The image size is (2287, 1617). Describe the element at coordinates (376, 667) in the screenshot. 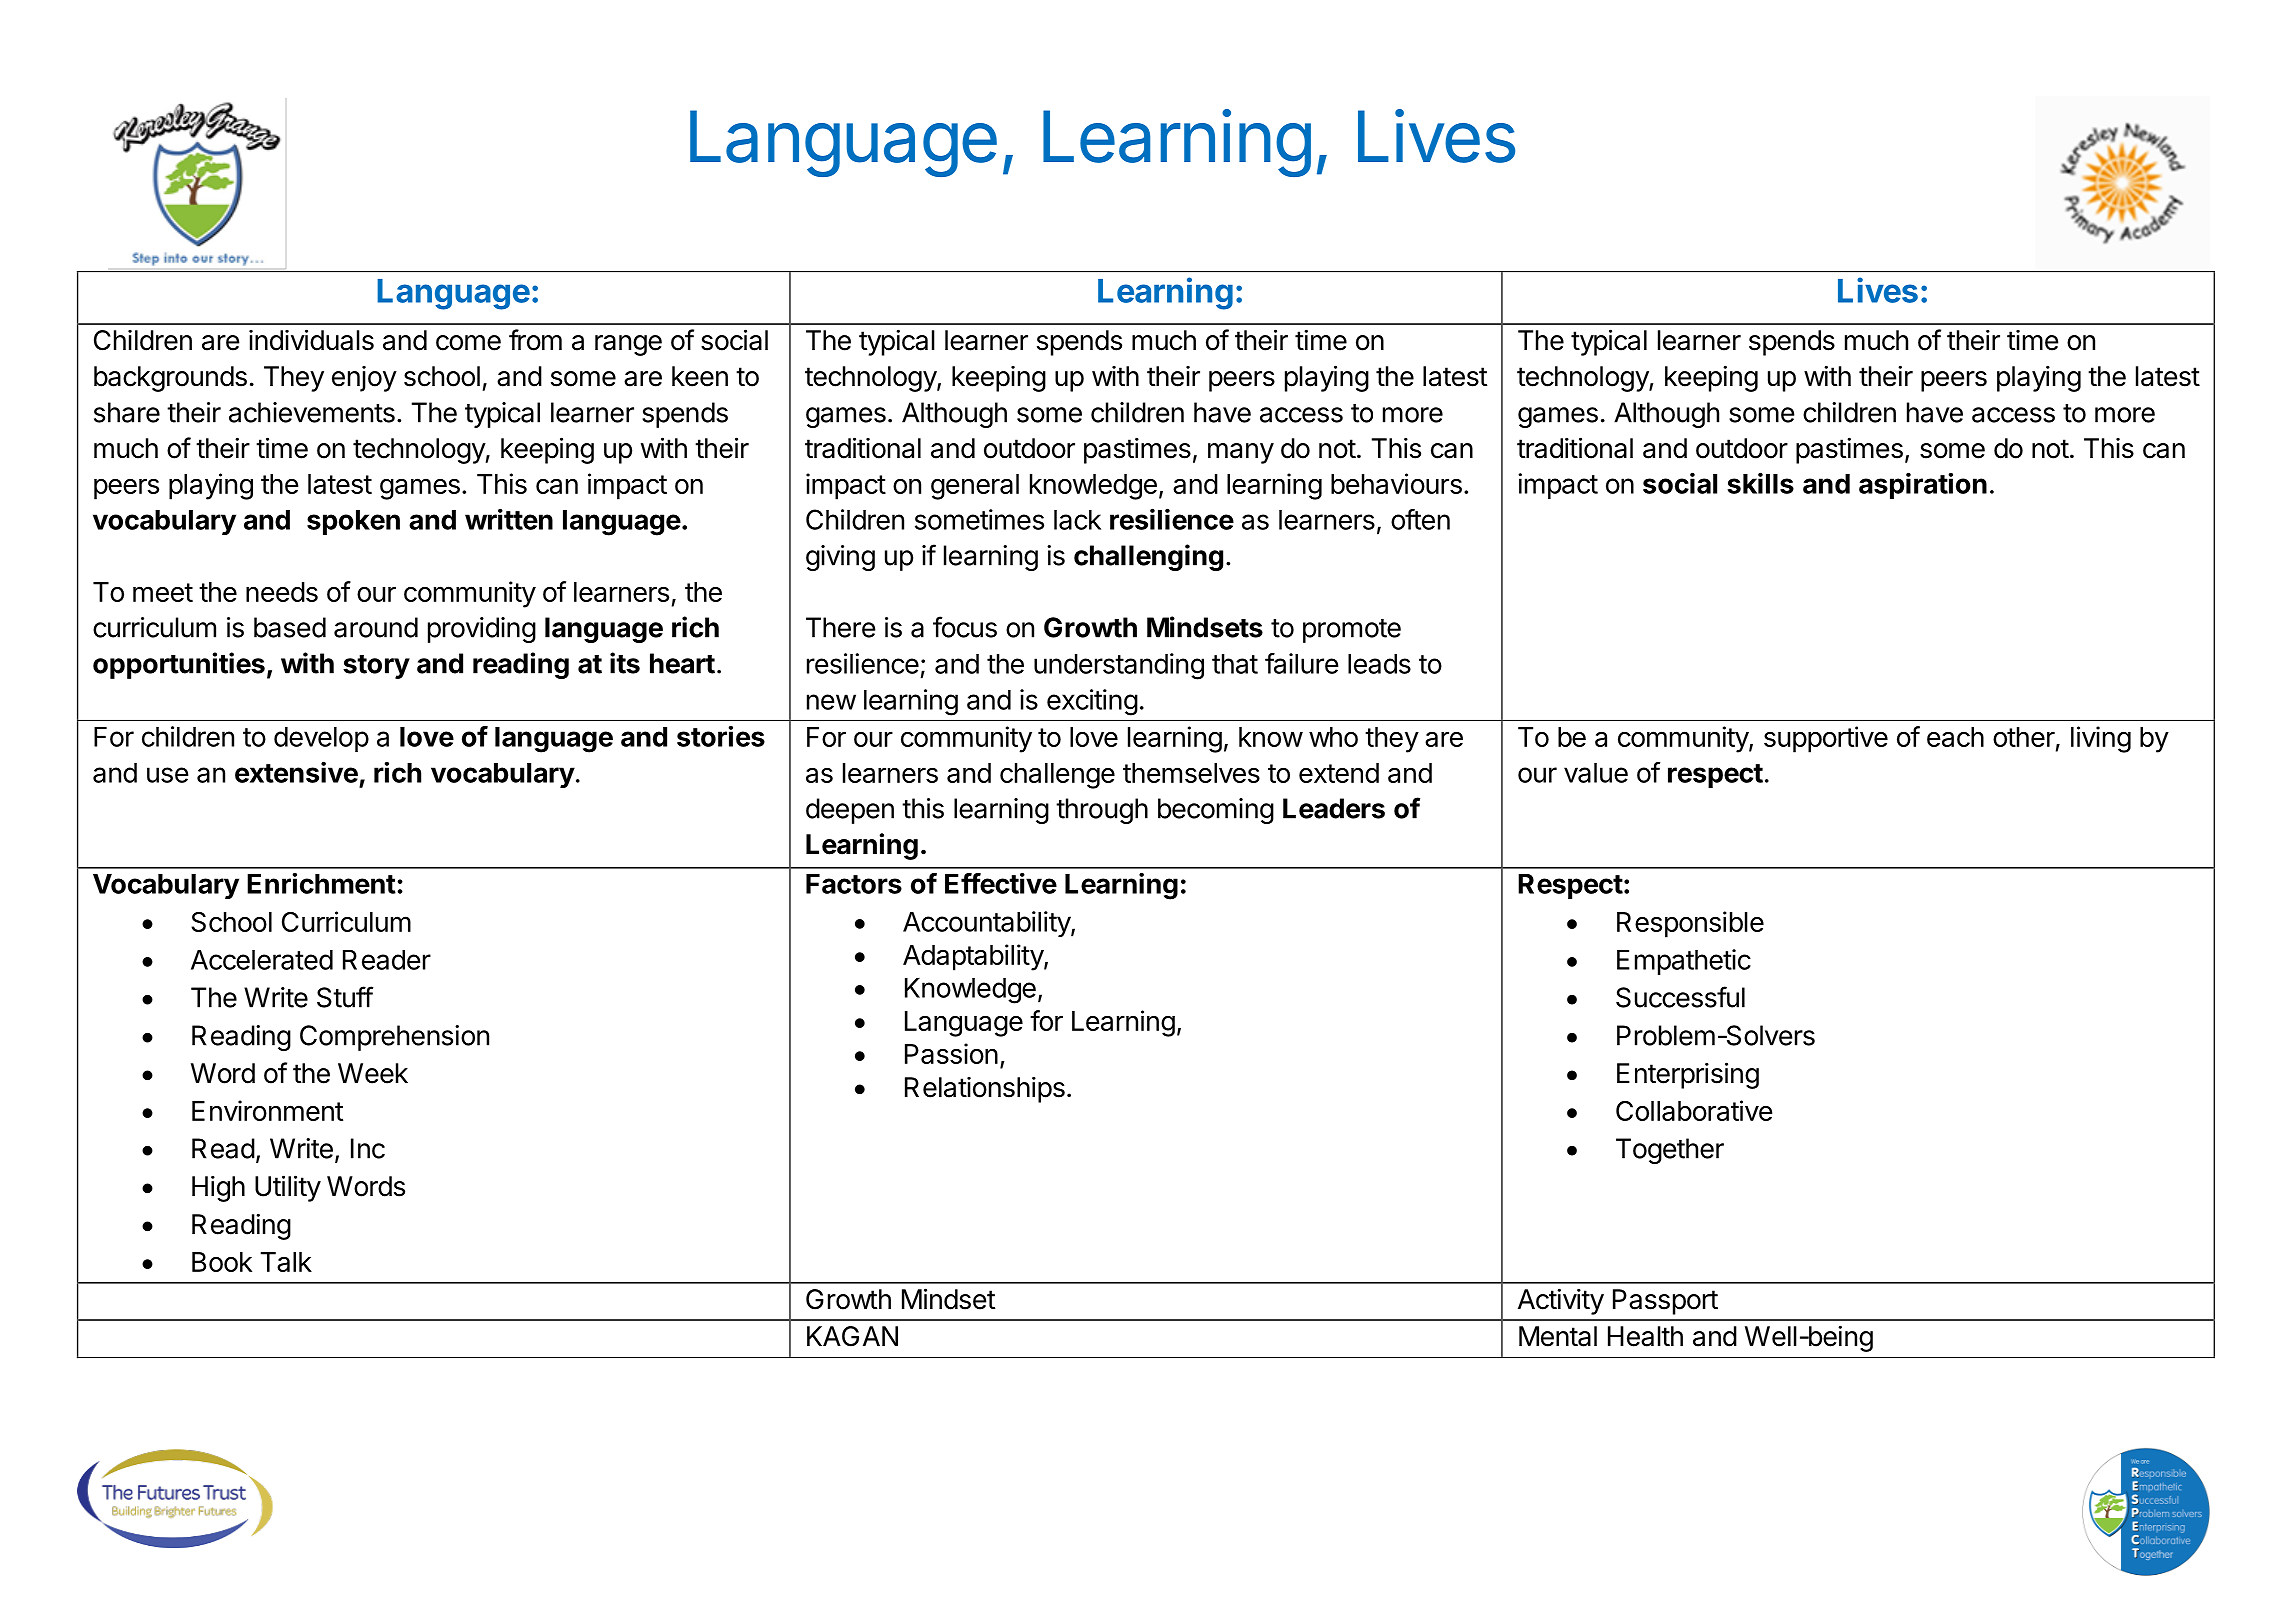

I see `story` at that location.
